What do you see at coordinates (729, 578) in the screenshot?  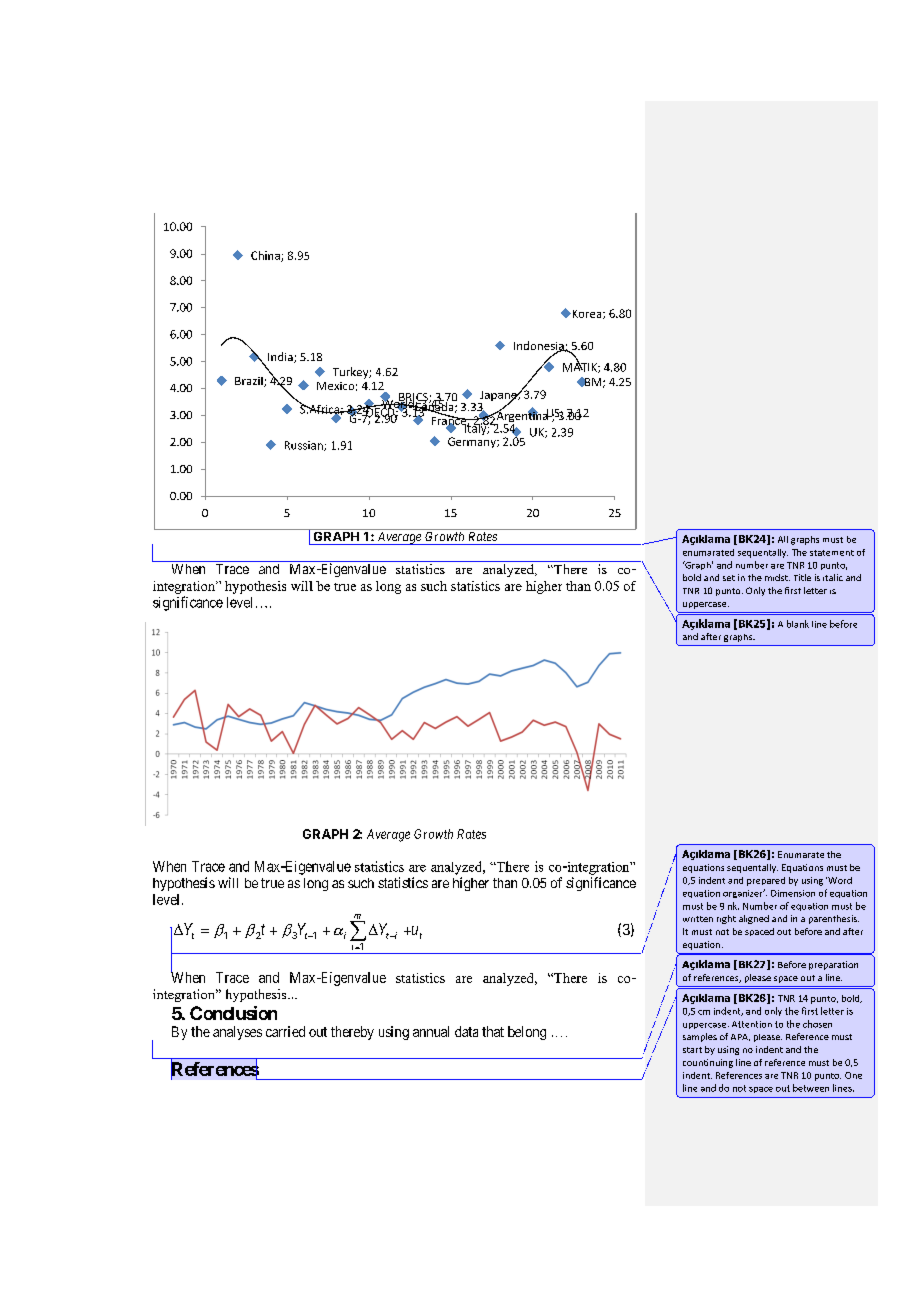 I see `set` at bounding box center [729, 578].
